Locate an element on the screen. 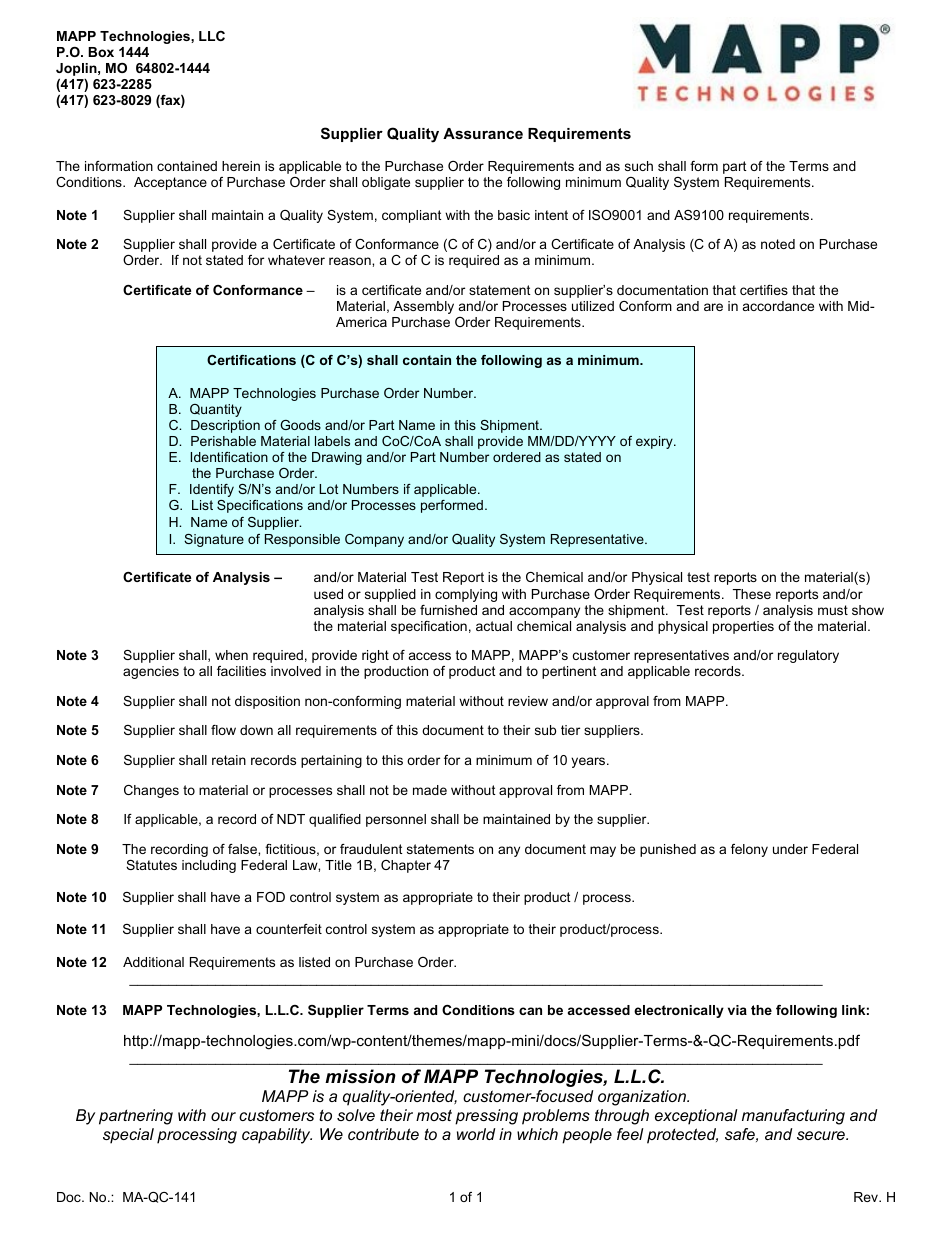 The image size is (952, 1233). such is located at coordinates (639, 166).
